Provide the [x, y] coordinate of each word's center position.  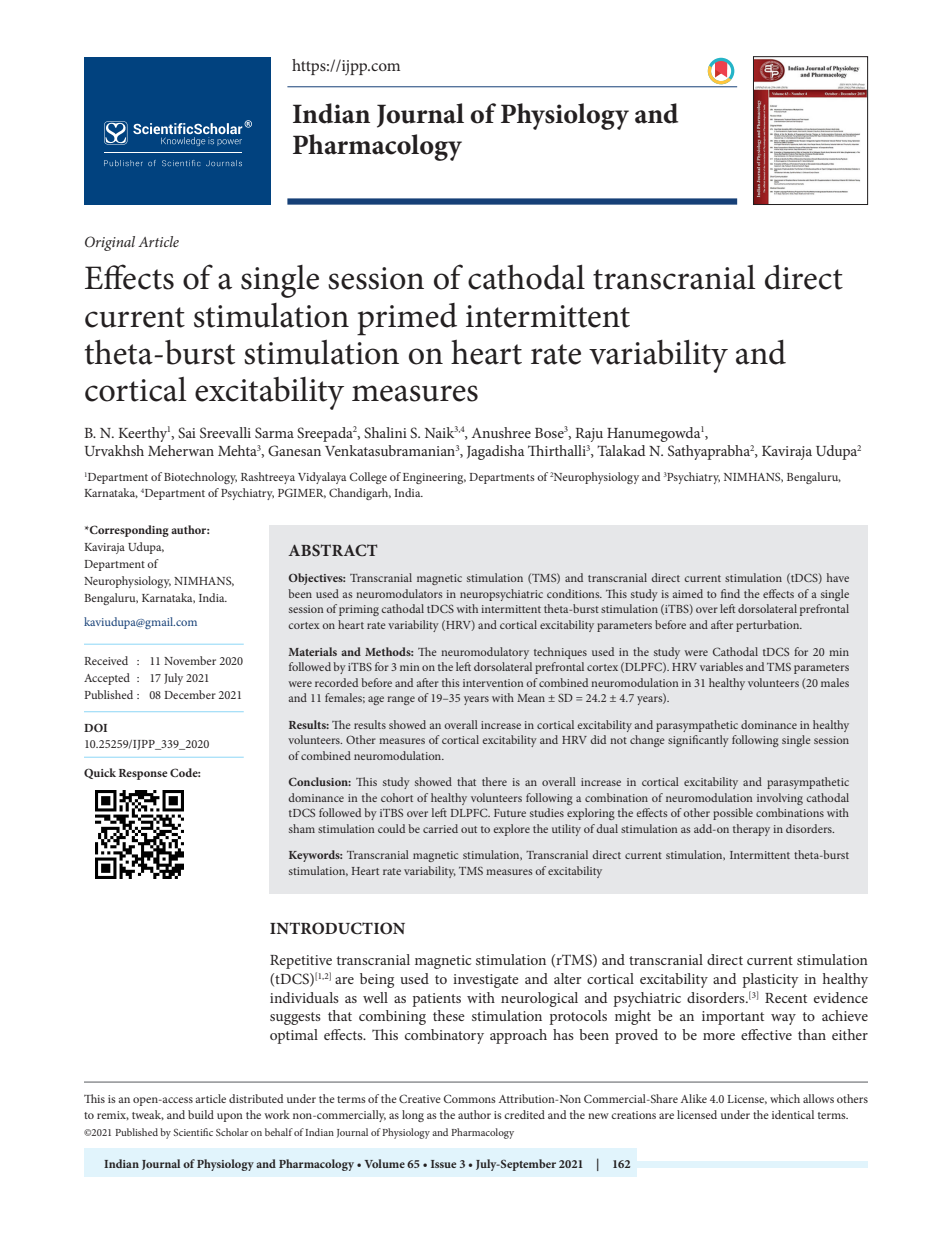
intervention [493, 683]
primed [407, 319]
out [469, 829]
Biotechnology [200, 478]
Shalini [385, 432]
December [190, 694]
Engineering [434, 478]
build [201, 1114]
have [838, 577]
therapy [751, 830]
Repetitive [301, 962]
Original [110, 243]
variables [721, 666]
